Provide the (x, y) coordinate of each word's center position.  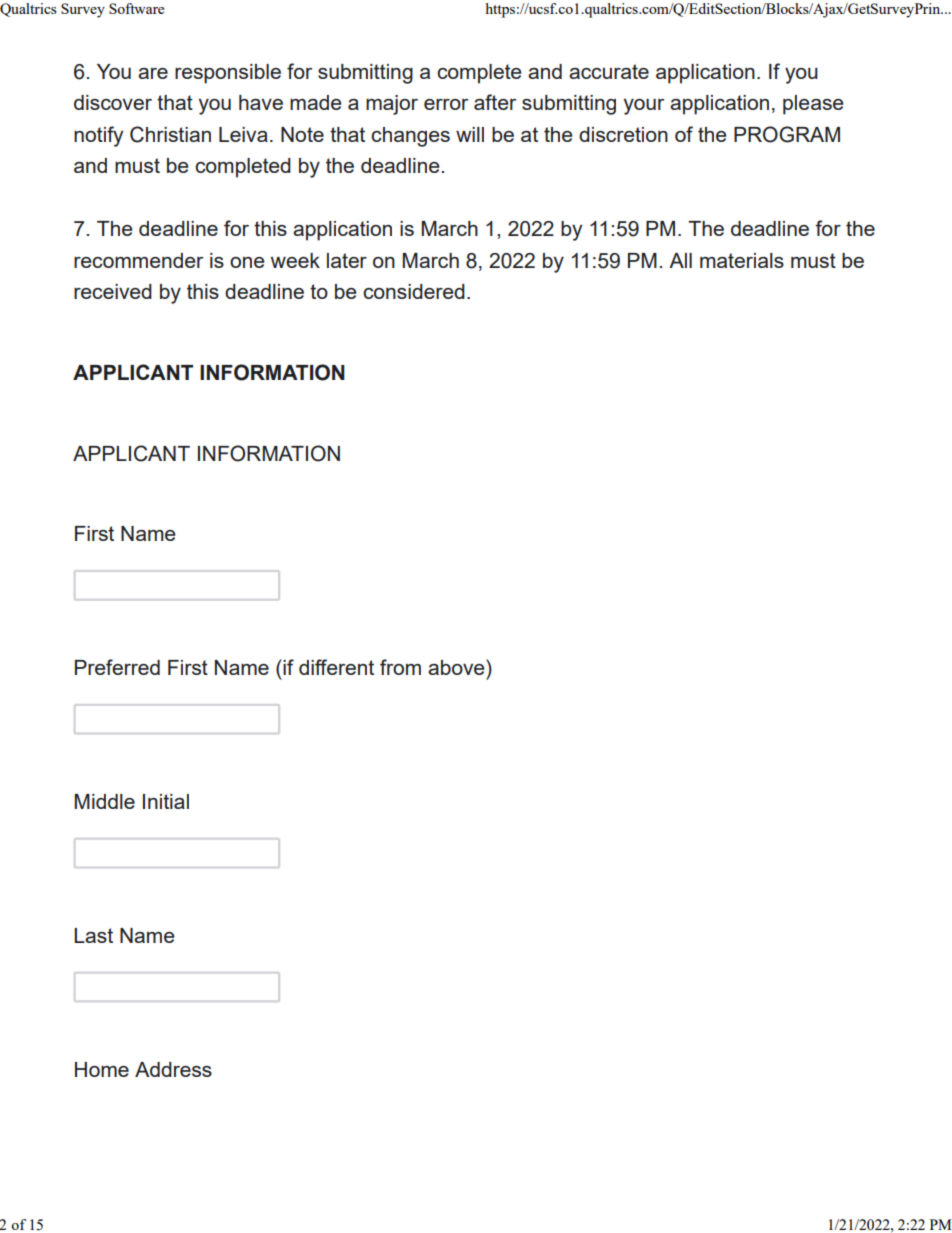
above (457, 667)
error (446, 104)
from (400, 667)
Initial (166, 801)
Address (173, 1069)
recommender (138, 260)
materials (742, 260)
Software (136, 8)
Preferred (117, 667)
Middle (105, 801)
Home (102, 1069)
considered (414, 291)
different (336, 667)
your (644, 107)
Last (93, 935)
